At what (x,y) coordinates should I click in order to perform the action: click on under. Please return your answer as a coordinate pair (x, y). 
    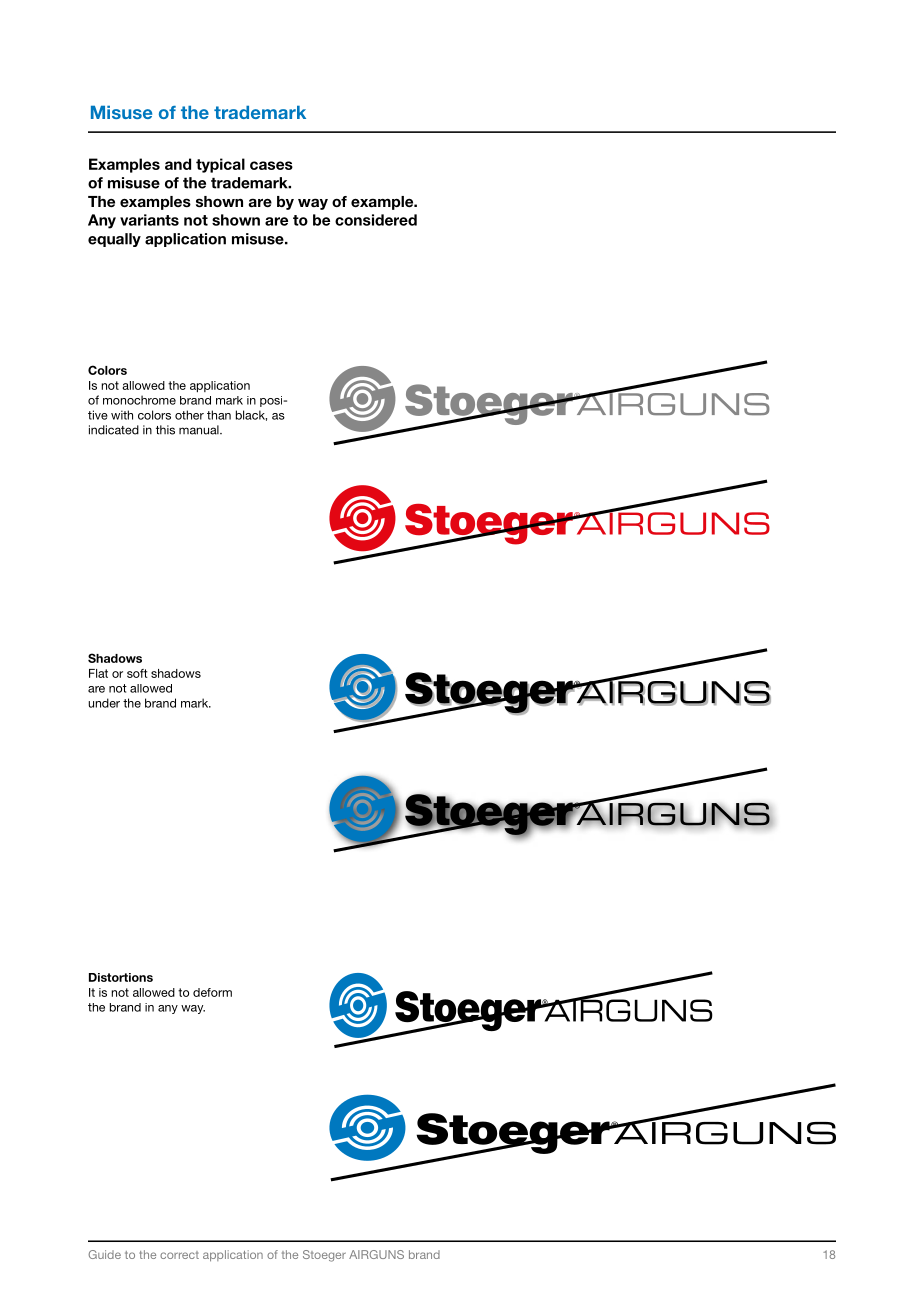
    Looking at the image, I should click on (104, 703).
